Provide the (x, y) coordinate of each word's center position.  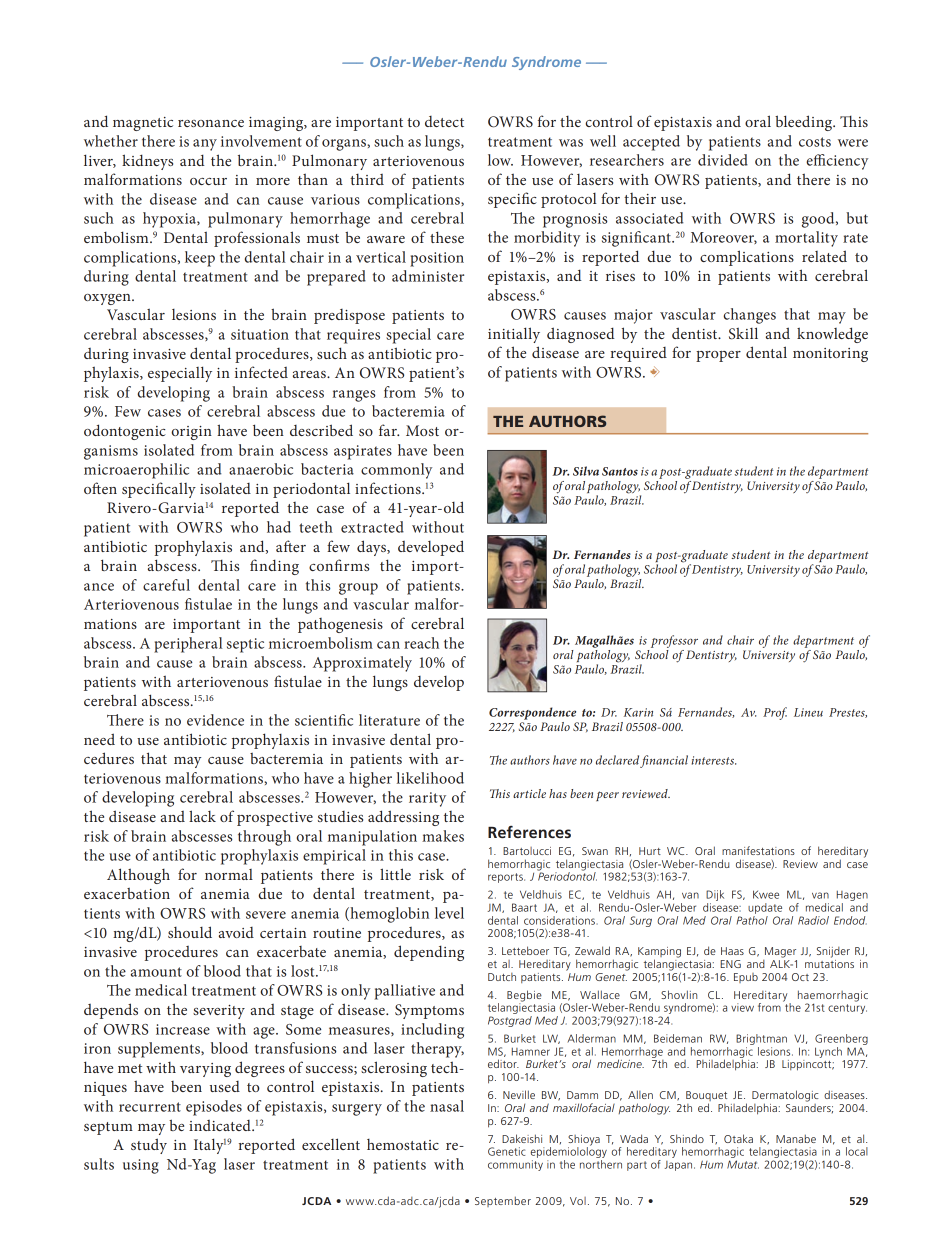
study (149, 1146)
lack (202, 816)
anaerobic (261, 469)
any (205, 145)
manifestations (758, 850)
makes (443, 836)
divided (723, 160)
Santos (620, 471)
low (500, 160)
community (515, 1165)
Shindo (687, 1138)
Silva (586, 471)
